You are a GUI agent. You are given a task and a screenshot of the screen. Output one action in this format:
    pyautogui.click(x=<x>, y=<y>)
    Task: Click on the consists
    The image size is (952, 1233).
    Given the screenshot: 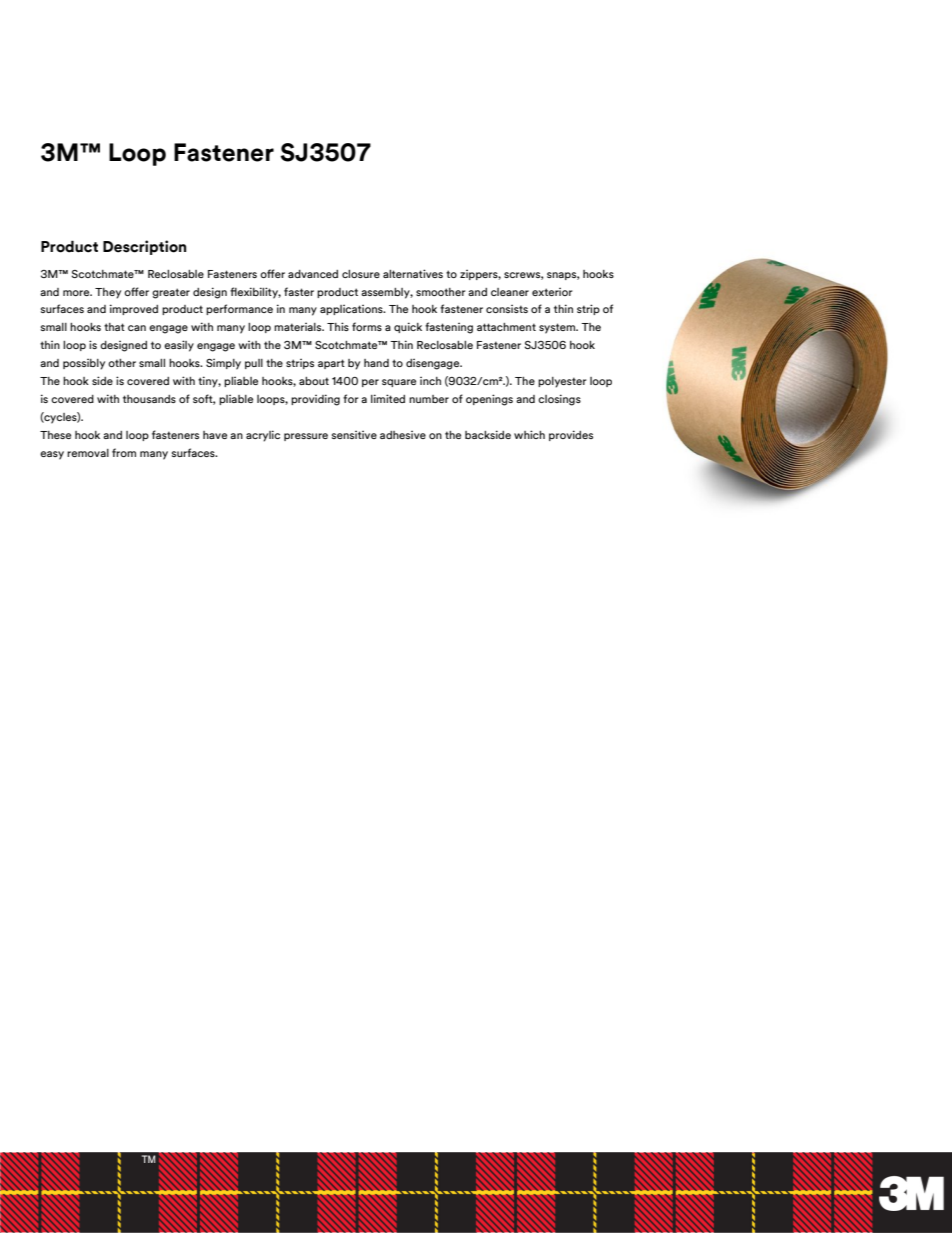 What is the action you would take?
    pyautogui.click(x=507, y=308)
